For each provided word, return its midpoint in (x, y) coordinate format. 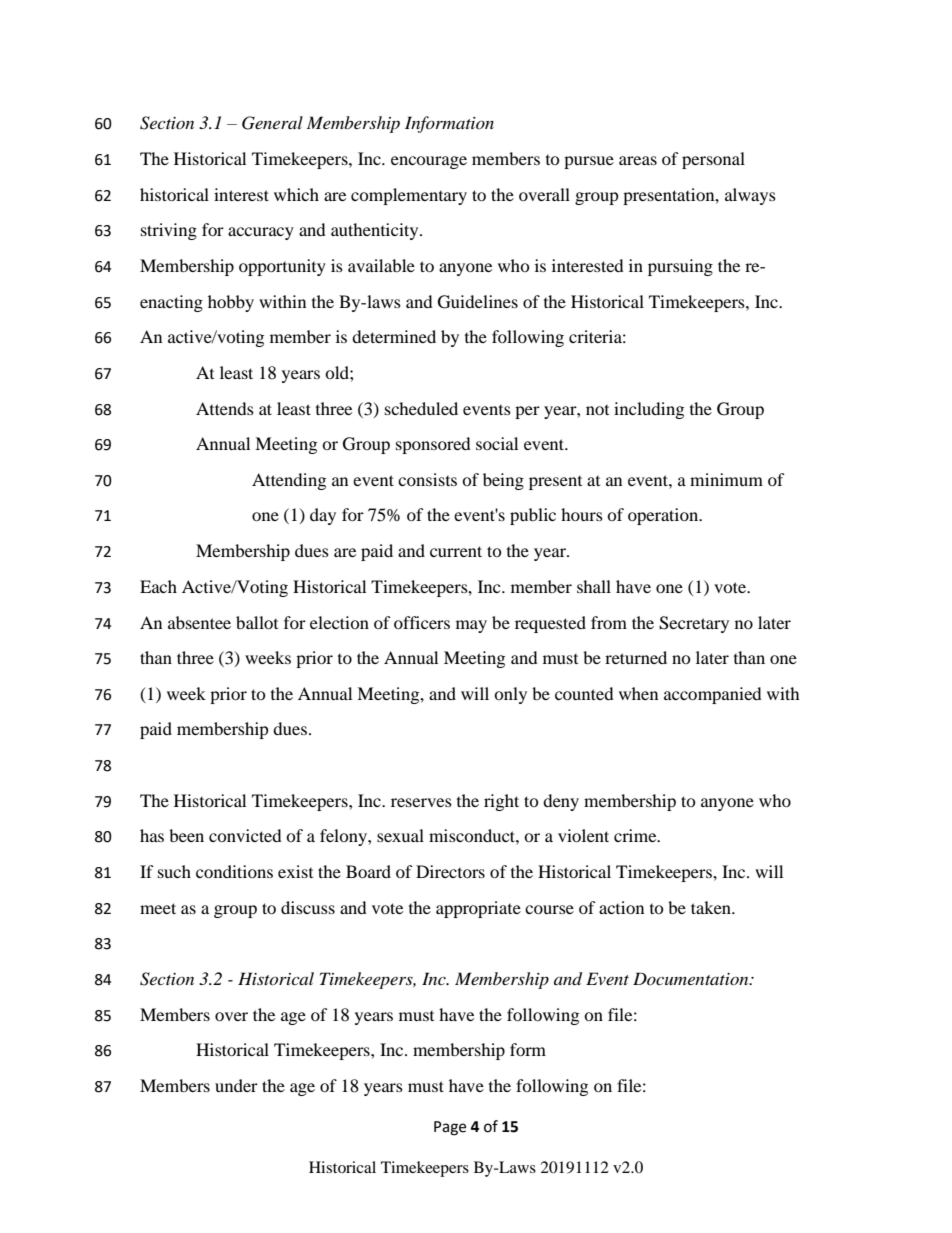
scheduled (421, 408)
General (272, 123)
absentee (199, 622)
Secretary (694, 624)
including (649, 410)
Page (450, 1128)
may (471, 626)
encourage (429, 162)
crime (636, 835)
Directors (450, 871)
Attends (225, 408)
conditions (234, 871)
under (236, 1085)
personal (713, 160)
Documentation (692, 978)
